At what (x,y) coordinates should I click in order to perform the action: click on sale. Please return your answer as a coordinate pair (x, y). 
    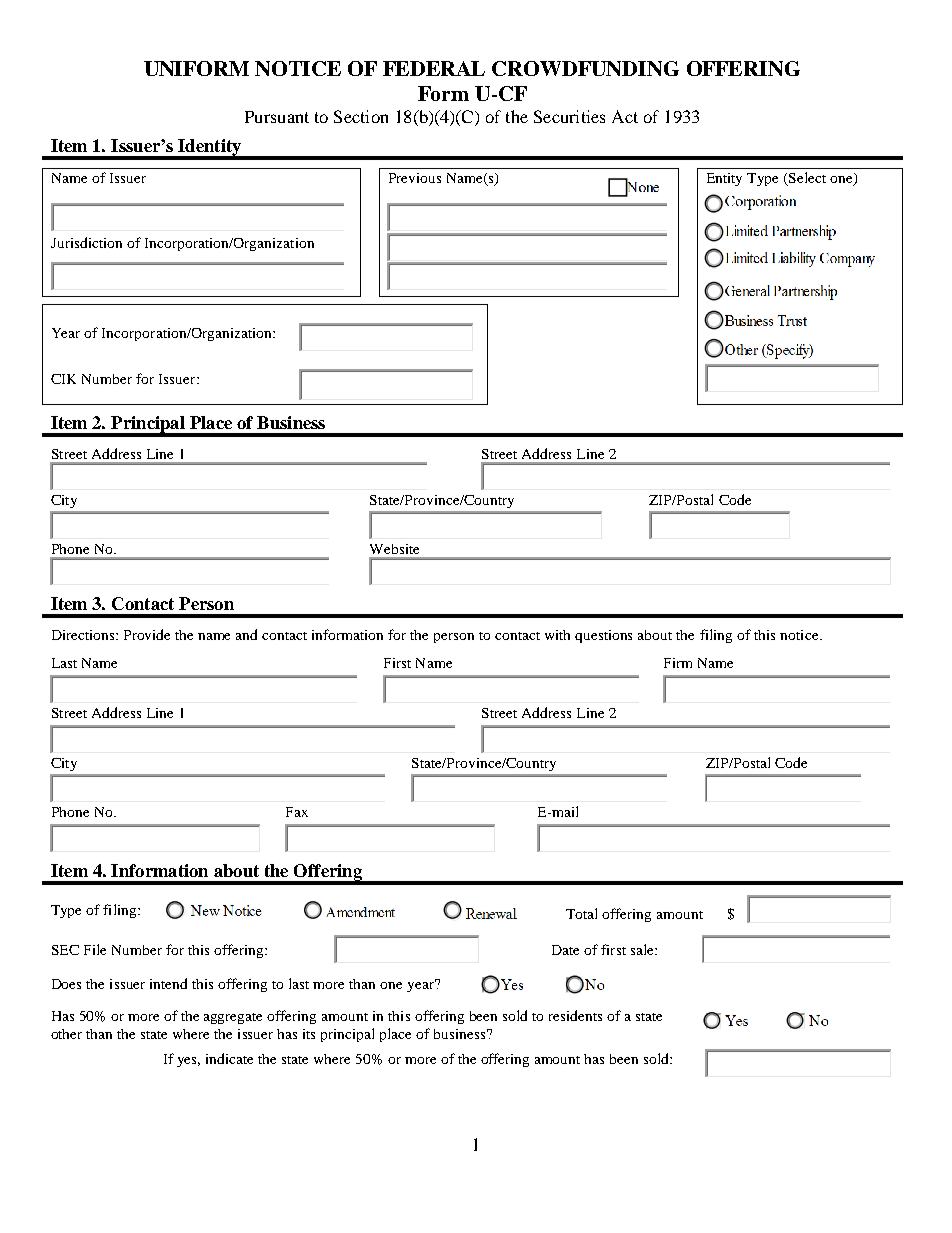
    Looking at the image, I should click on (643, 949).
